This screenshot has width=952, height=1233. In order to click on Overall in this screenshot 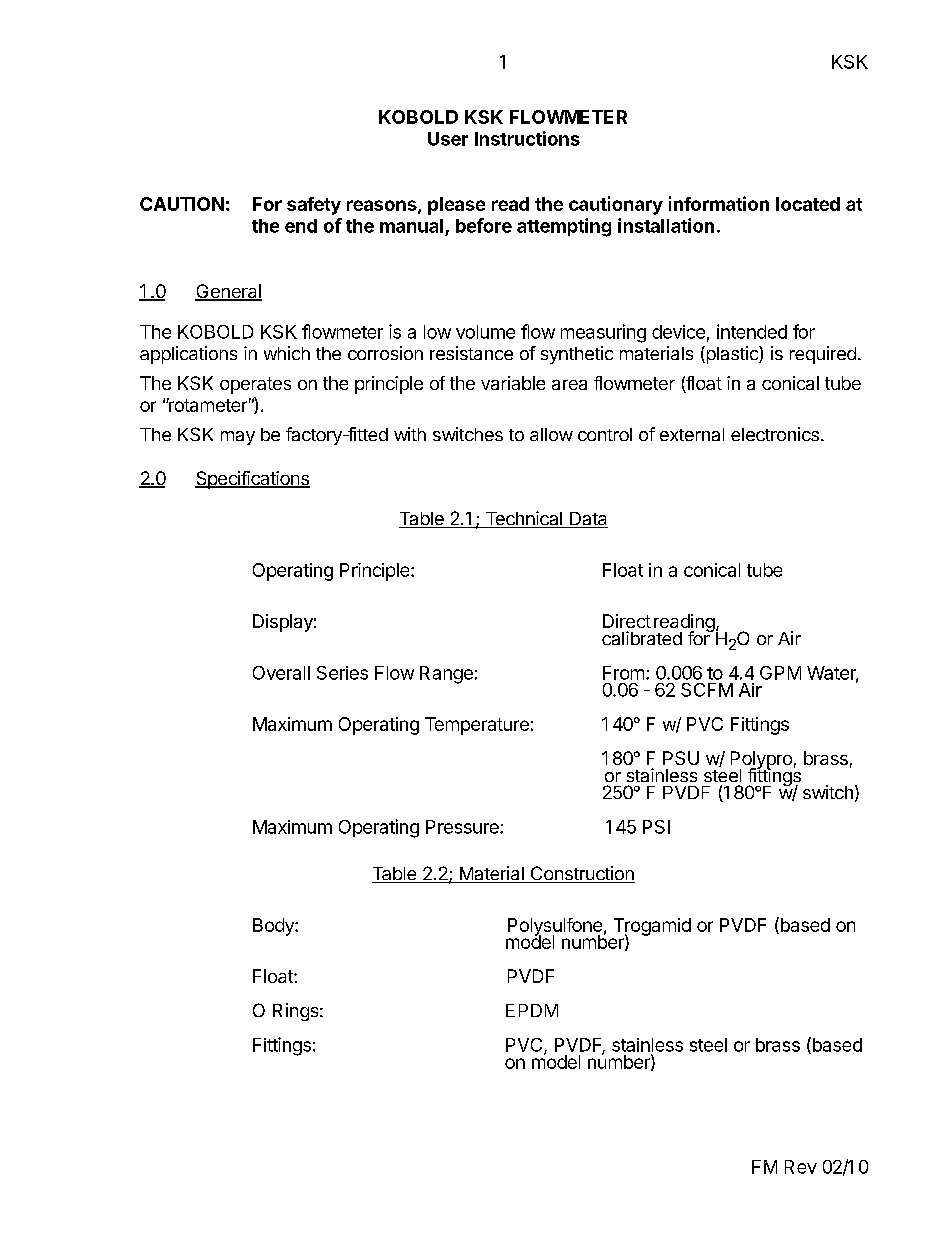, I will do `click(281, 673)`.
